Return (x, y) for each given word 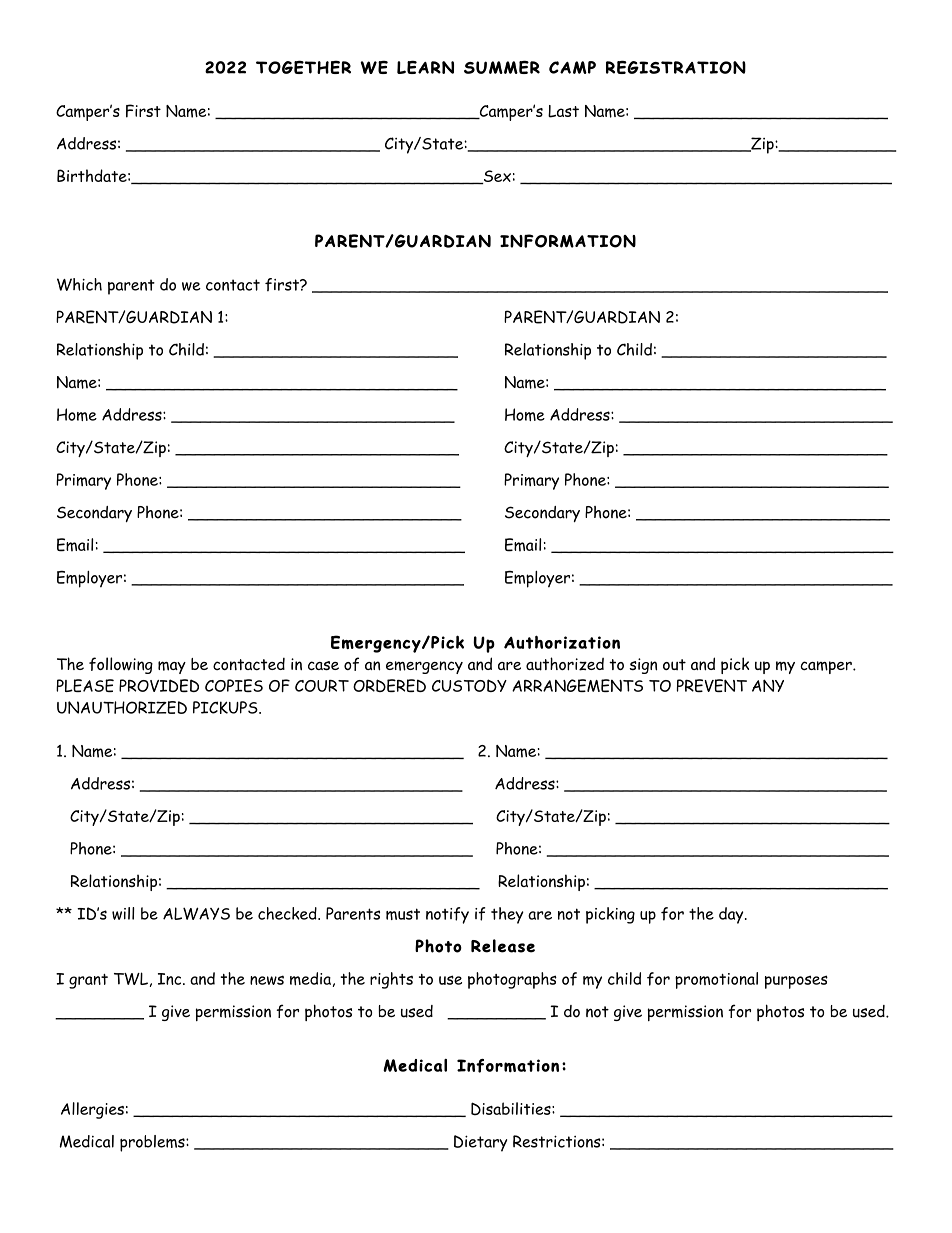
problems (153, 1143)
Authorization (562, 642)
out (674, 664)
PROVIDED (159, 685)
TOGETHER (303, 67)
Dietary (480, 1143)
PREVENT (712, 685)
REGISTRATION (676, 67)
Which (79, 284)
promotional (716, 980)
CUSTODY (469, 685)
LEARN (425, 67)
